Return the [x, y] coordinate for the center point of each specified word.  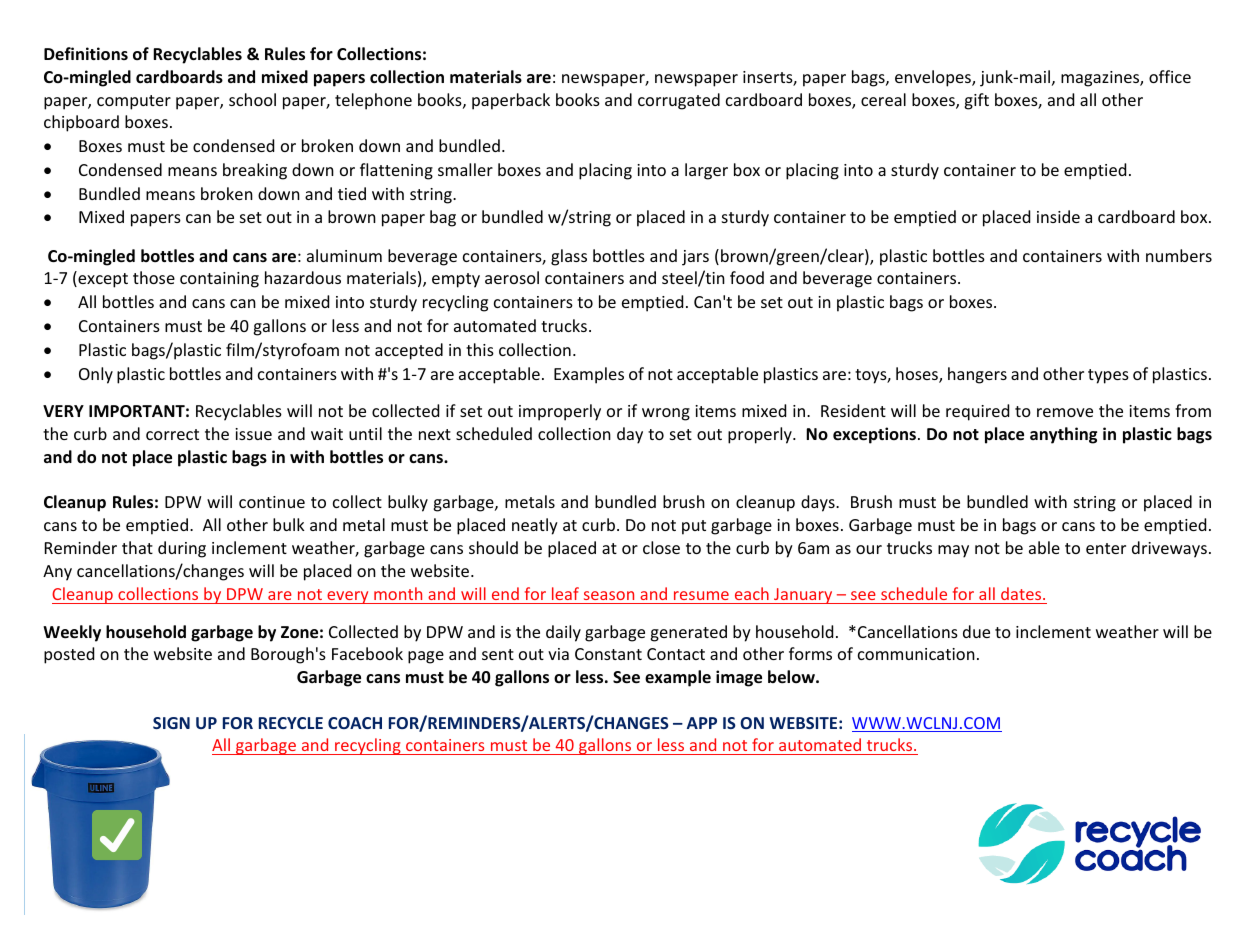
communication [916, 654]
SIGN [171, 723]
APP [702, 723]
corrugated [679, 101]
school [252, 99]
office [1170, 76]
